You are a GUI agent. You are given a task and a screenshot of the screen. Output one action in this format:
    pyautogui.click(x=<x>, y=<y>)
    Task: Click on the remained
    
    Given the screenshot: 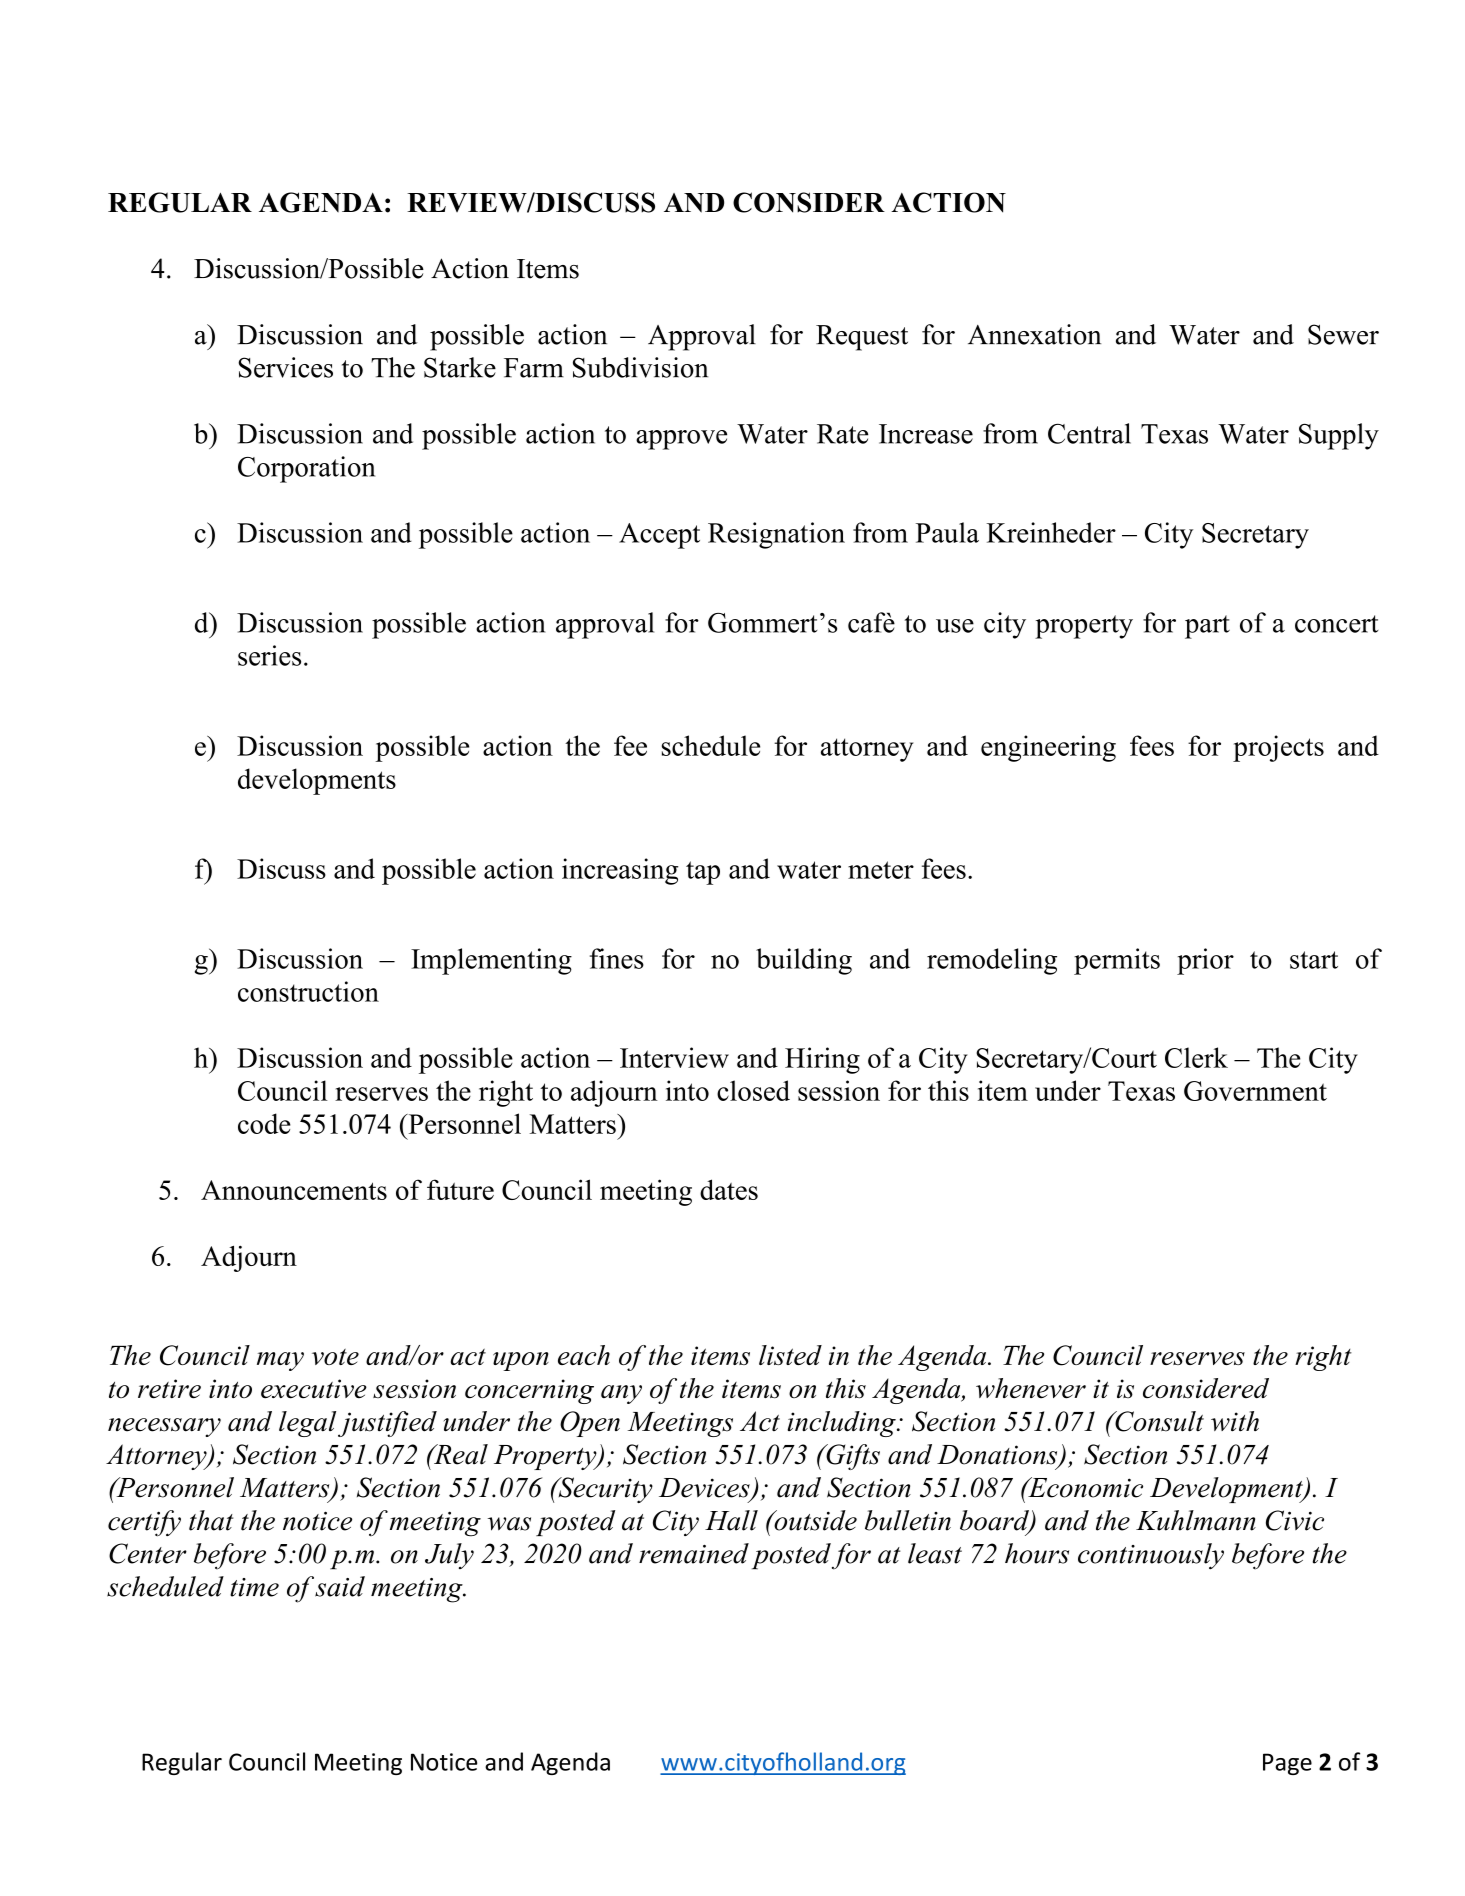 What is the action you would take?
    pyautogui.click(x=694, y=1553)
